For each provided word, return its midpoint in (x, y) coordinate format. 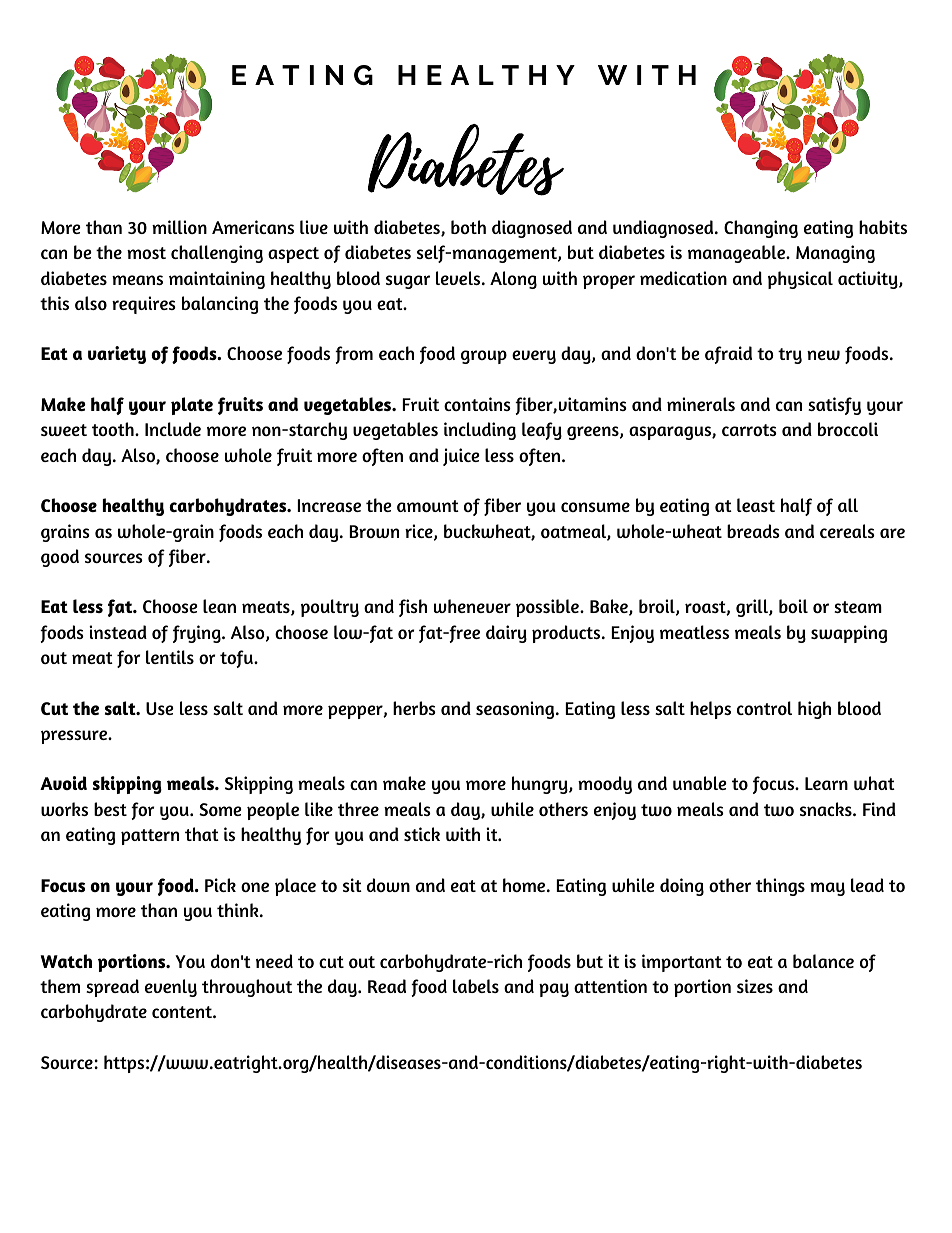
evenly (171, 988)
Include (173, 429)
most (146, 253)
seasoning (516, 710)
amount (428, 506)
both (468, 227)
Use (160, 708)
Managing (835, 254)
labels (476, 986)
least (756, 505)
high (814, 710)
